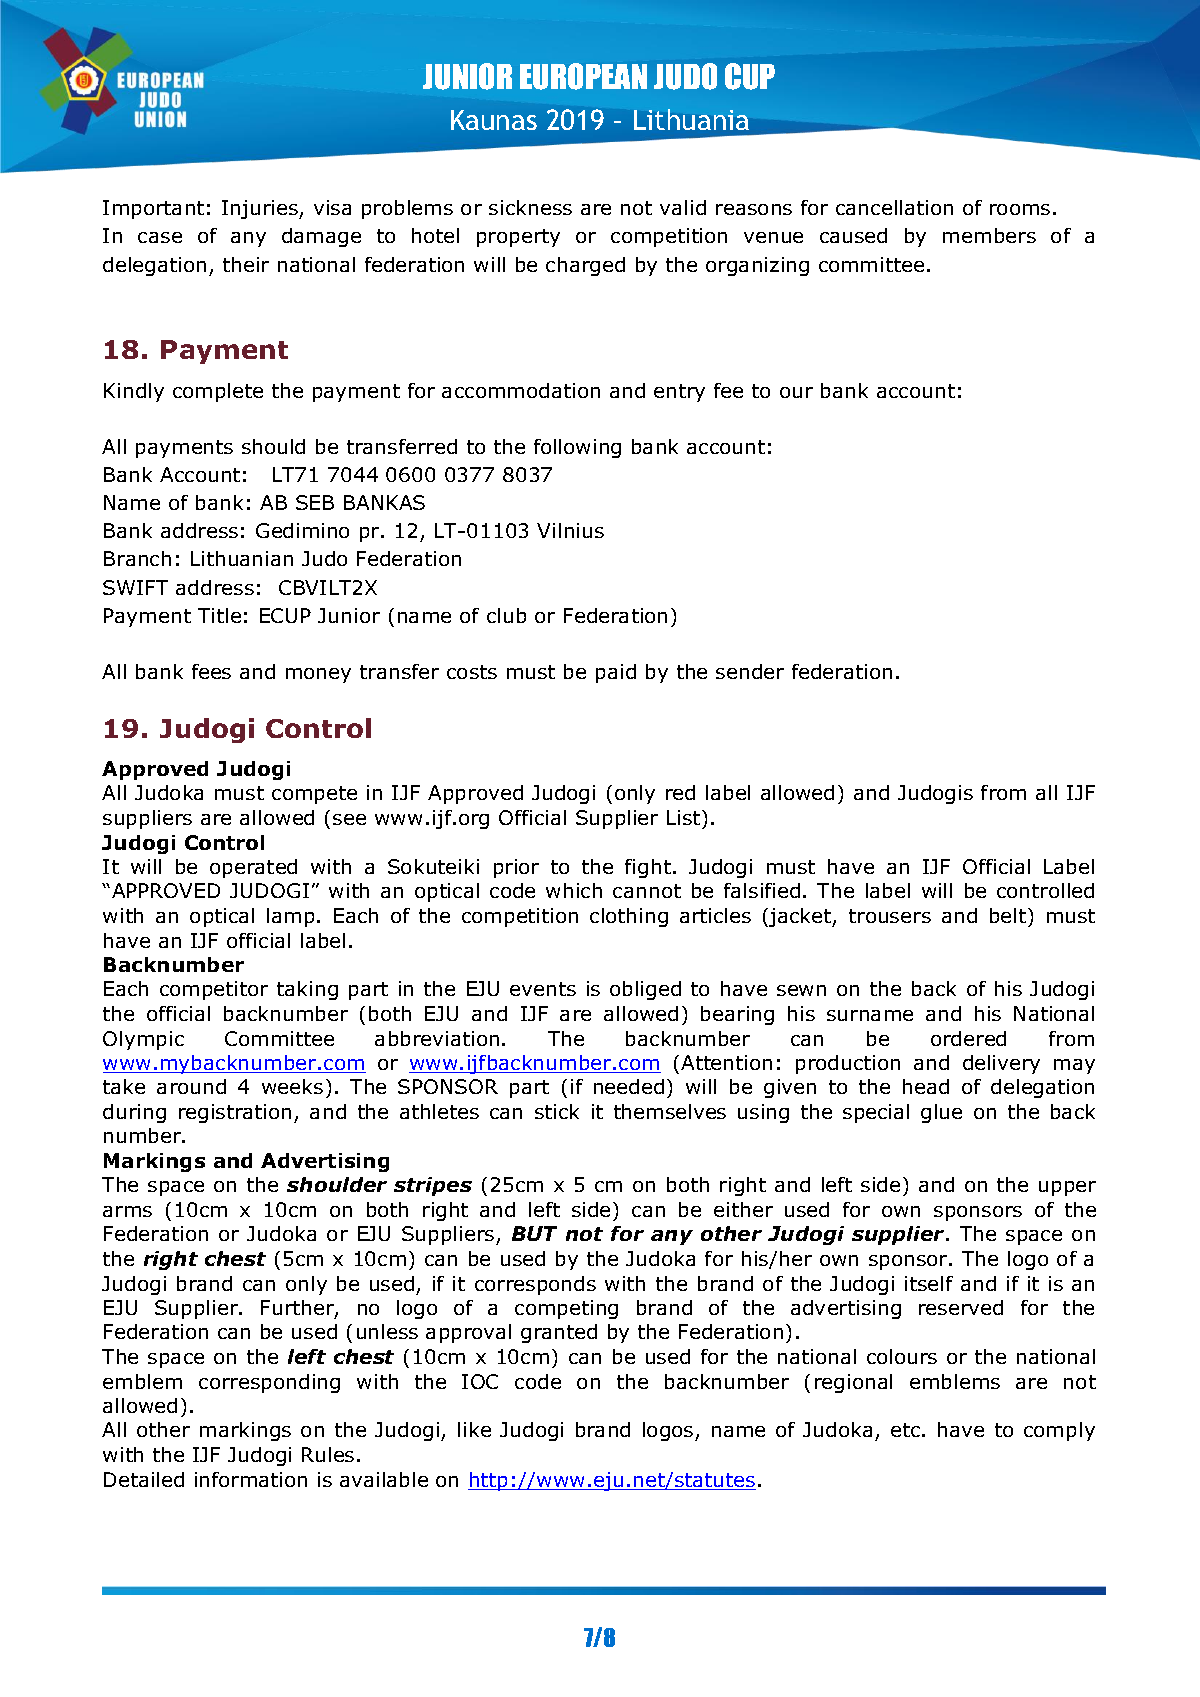 The height and width of the page is (1697, 1200). I want to click on information, so click(251, 1479).
